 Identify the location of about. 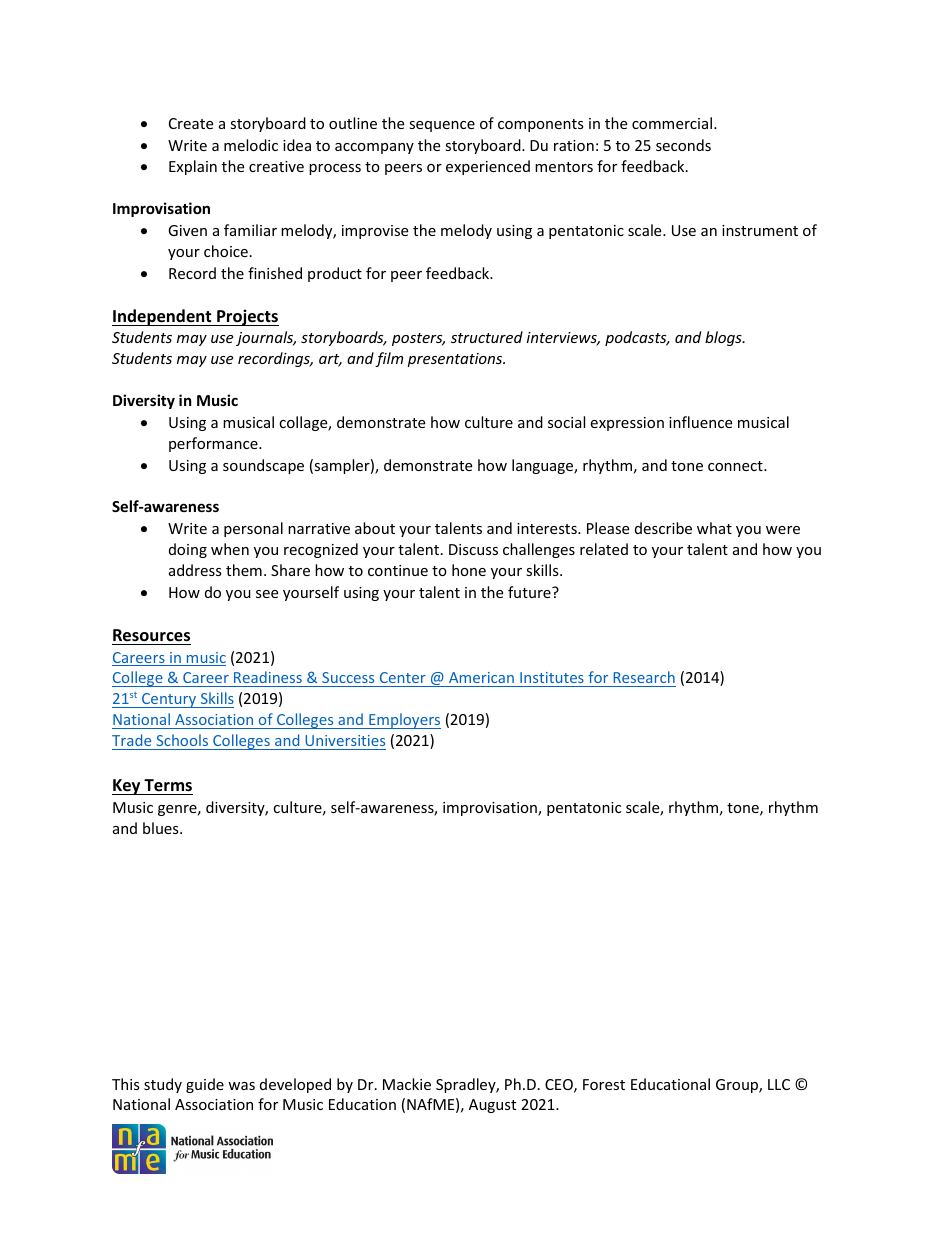
(375, 528).
